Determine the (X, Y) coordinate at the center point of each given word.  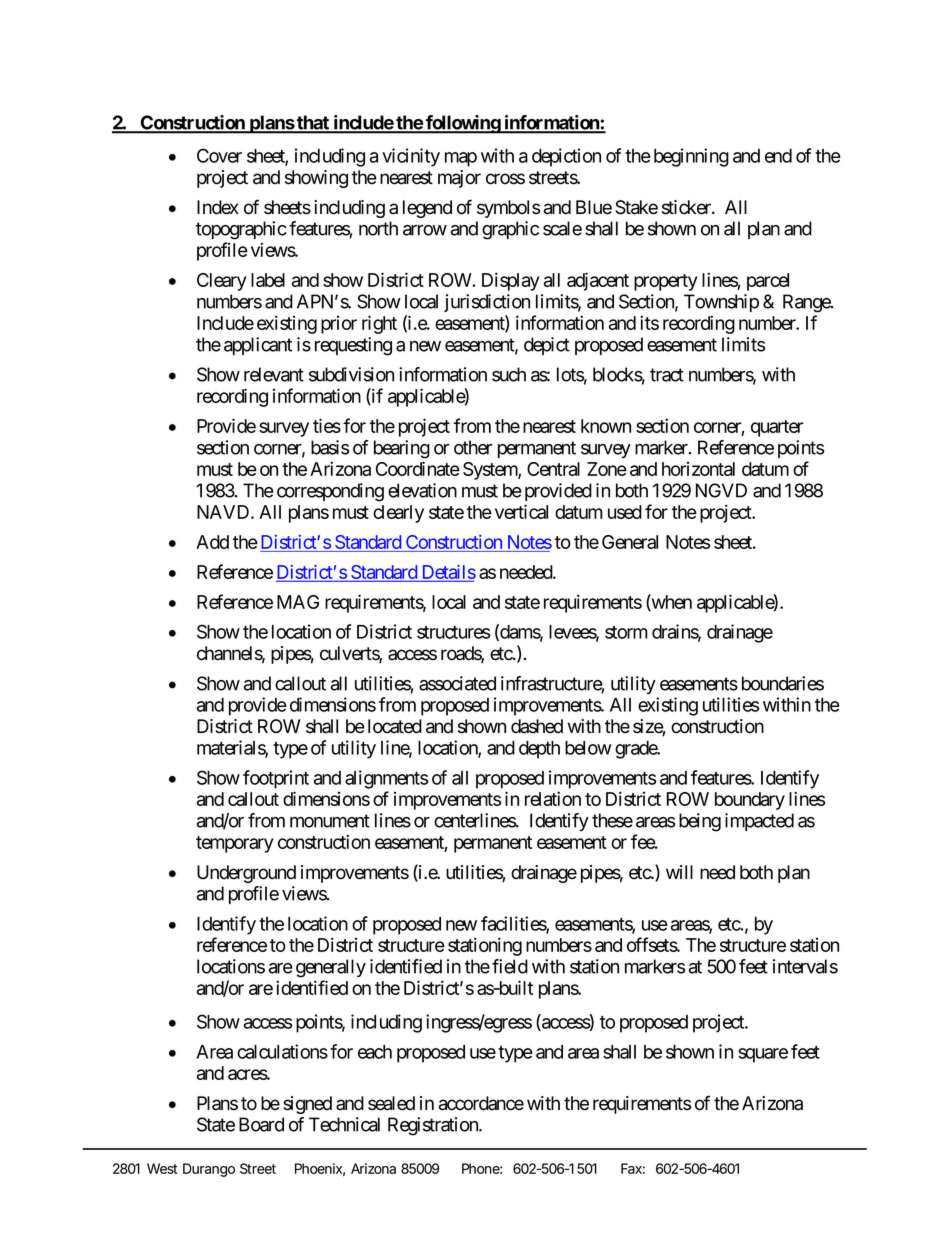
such (509, 374)
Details (447, 573)
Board (261, 1124)
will (679, 872)
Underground (246, 874)
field (510, 966)
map (461, 159)
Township (721, 303)
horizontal (698, 469)
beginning (691, 157)
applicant (258, 346)
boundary (750, 801)
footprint (276, 779)
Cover (219, 155)
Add (212, 542)
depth (539, 750)
